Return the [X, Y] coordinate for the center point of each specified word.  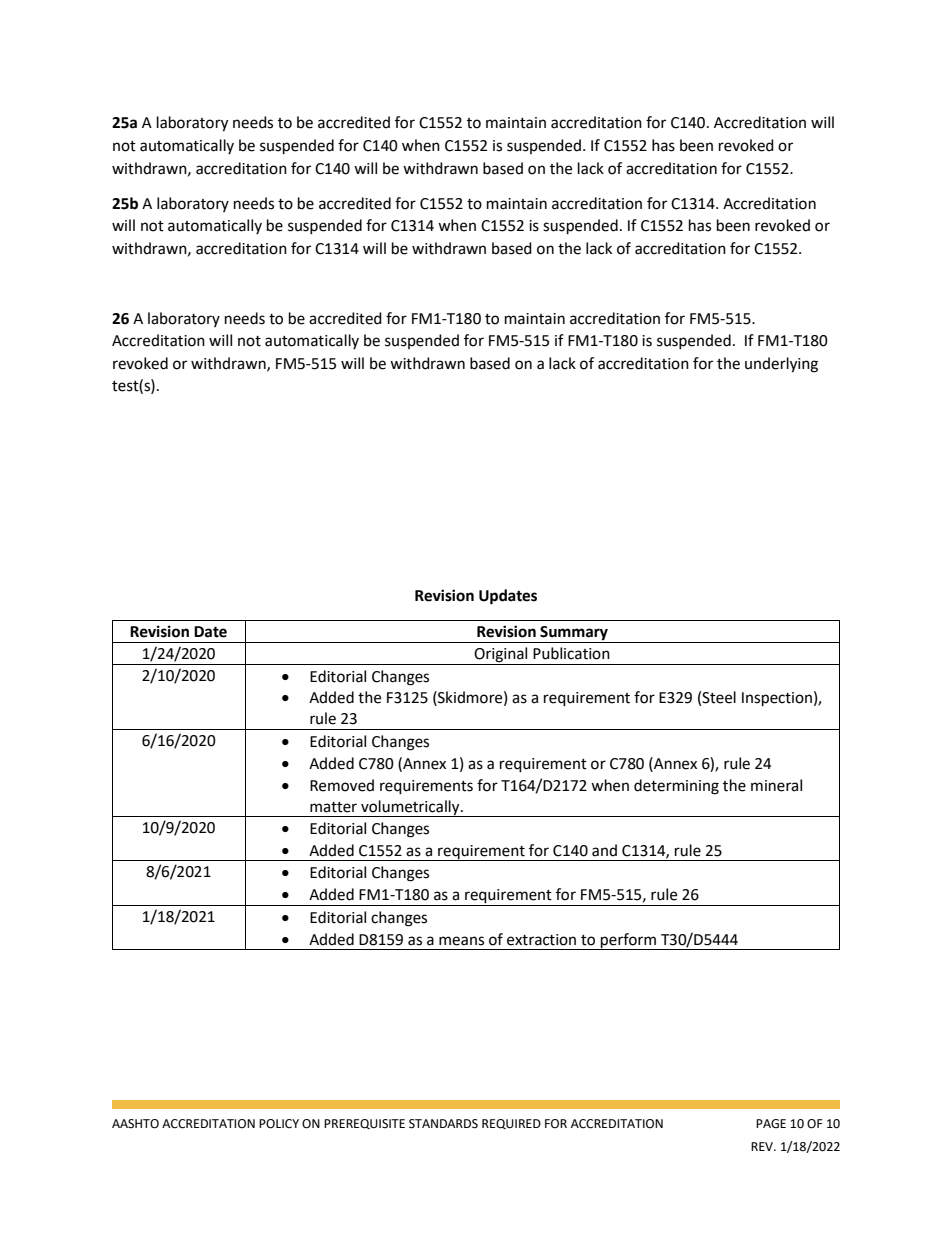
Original [501, 656]
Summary [574, 634]
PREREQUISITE [364, 1124]
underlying [781, 365]
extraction [541, 940]
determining [676, 787]
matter [333, 807]
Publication [571, 653]
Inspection [777, 699]
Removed [342, 785]
